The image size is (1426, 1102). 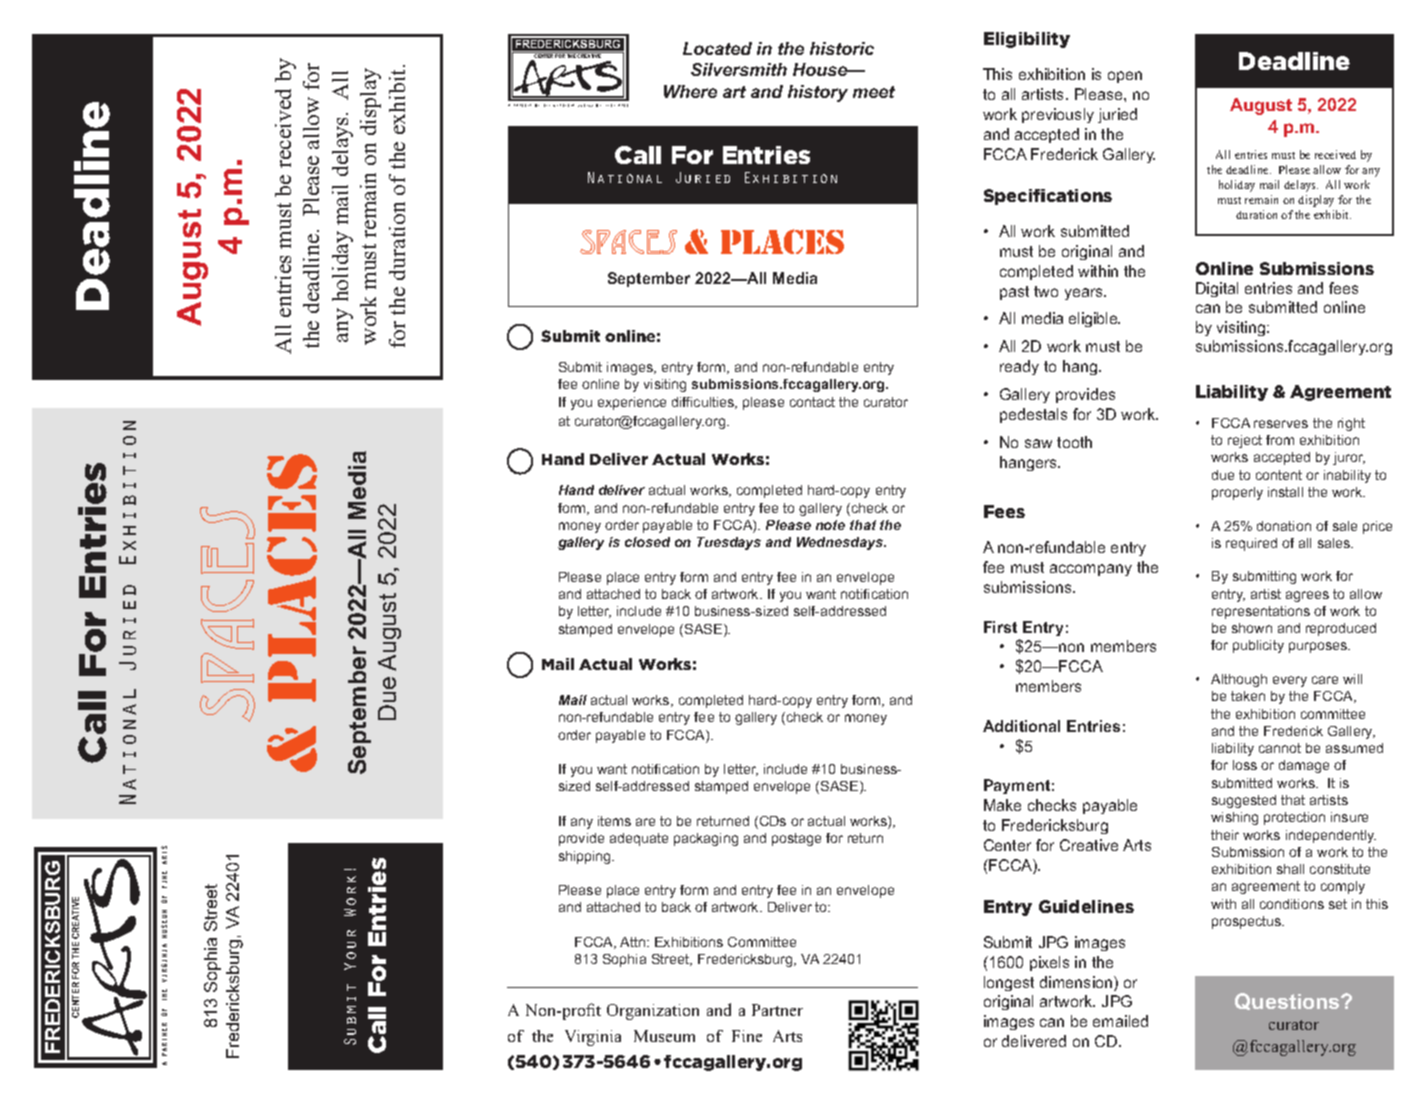 I want to click on longest, so click(x=1009, y=983).
